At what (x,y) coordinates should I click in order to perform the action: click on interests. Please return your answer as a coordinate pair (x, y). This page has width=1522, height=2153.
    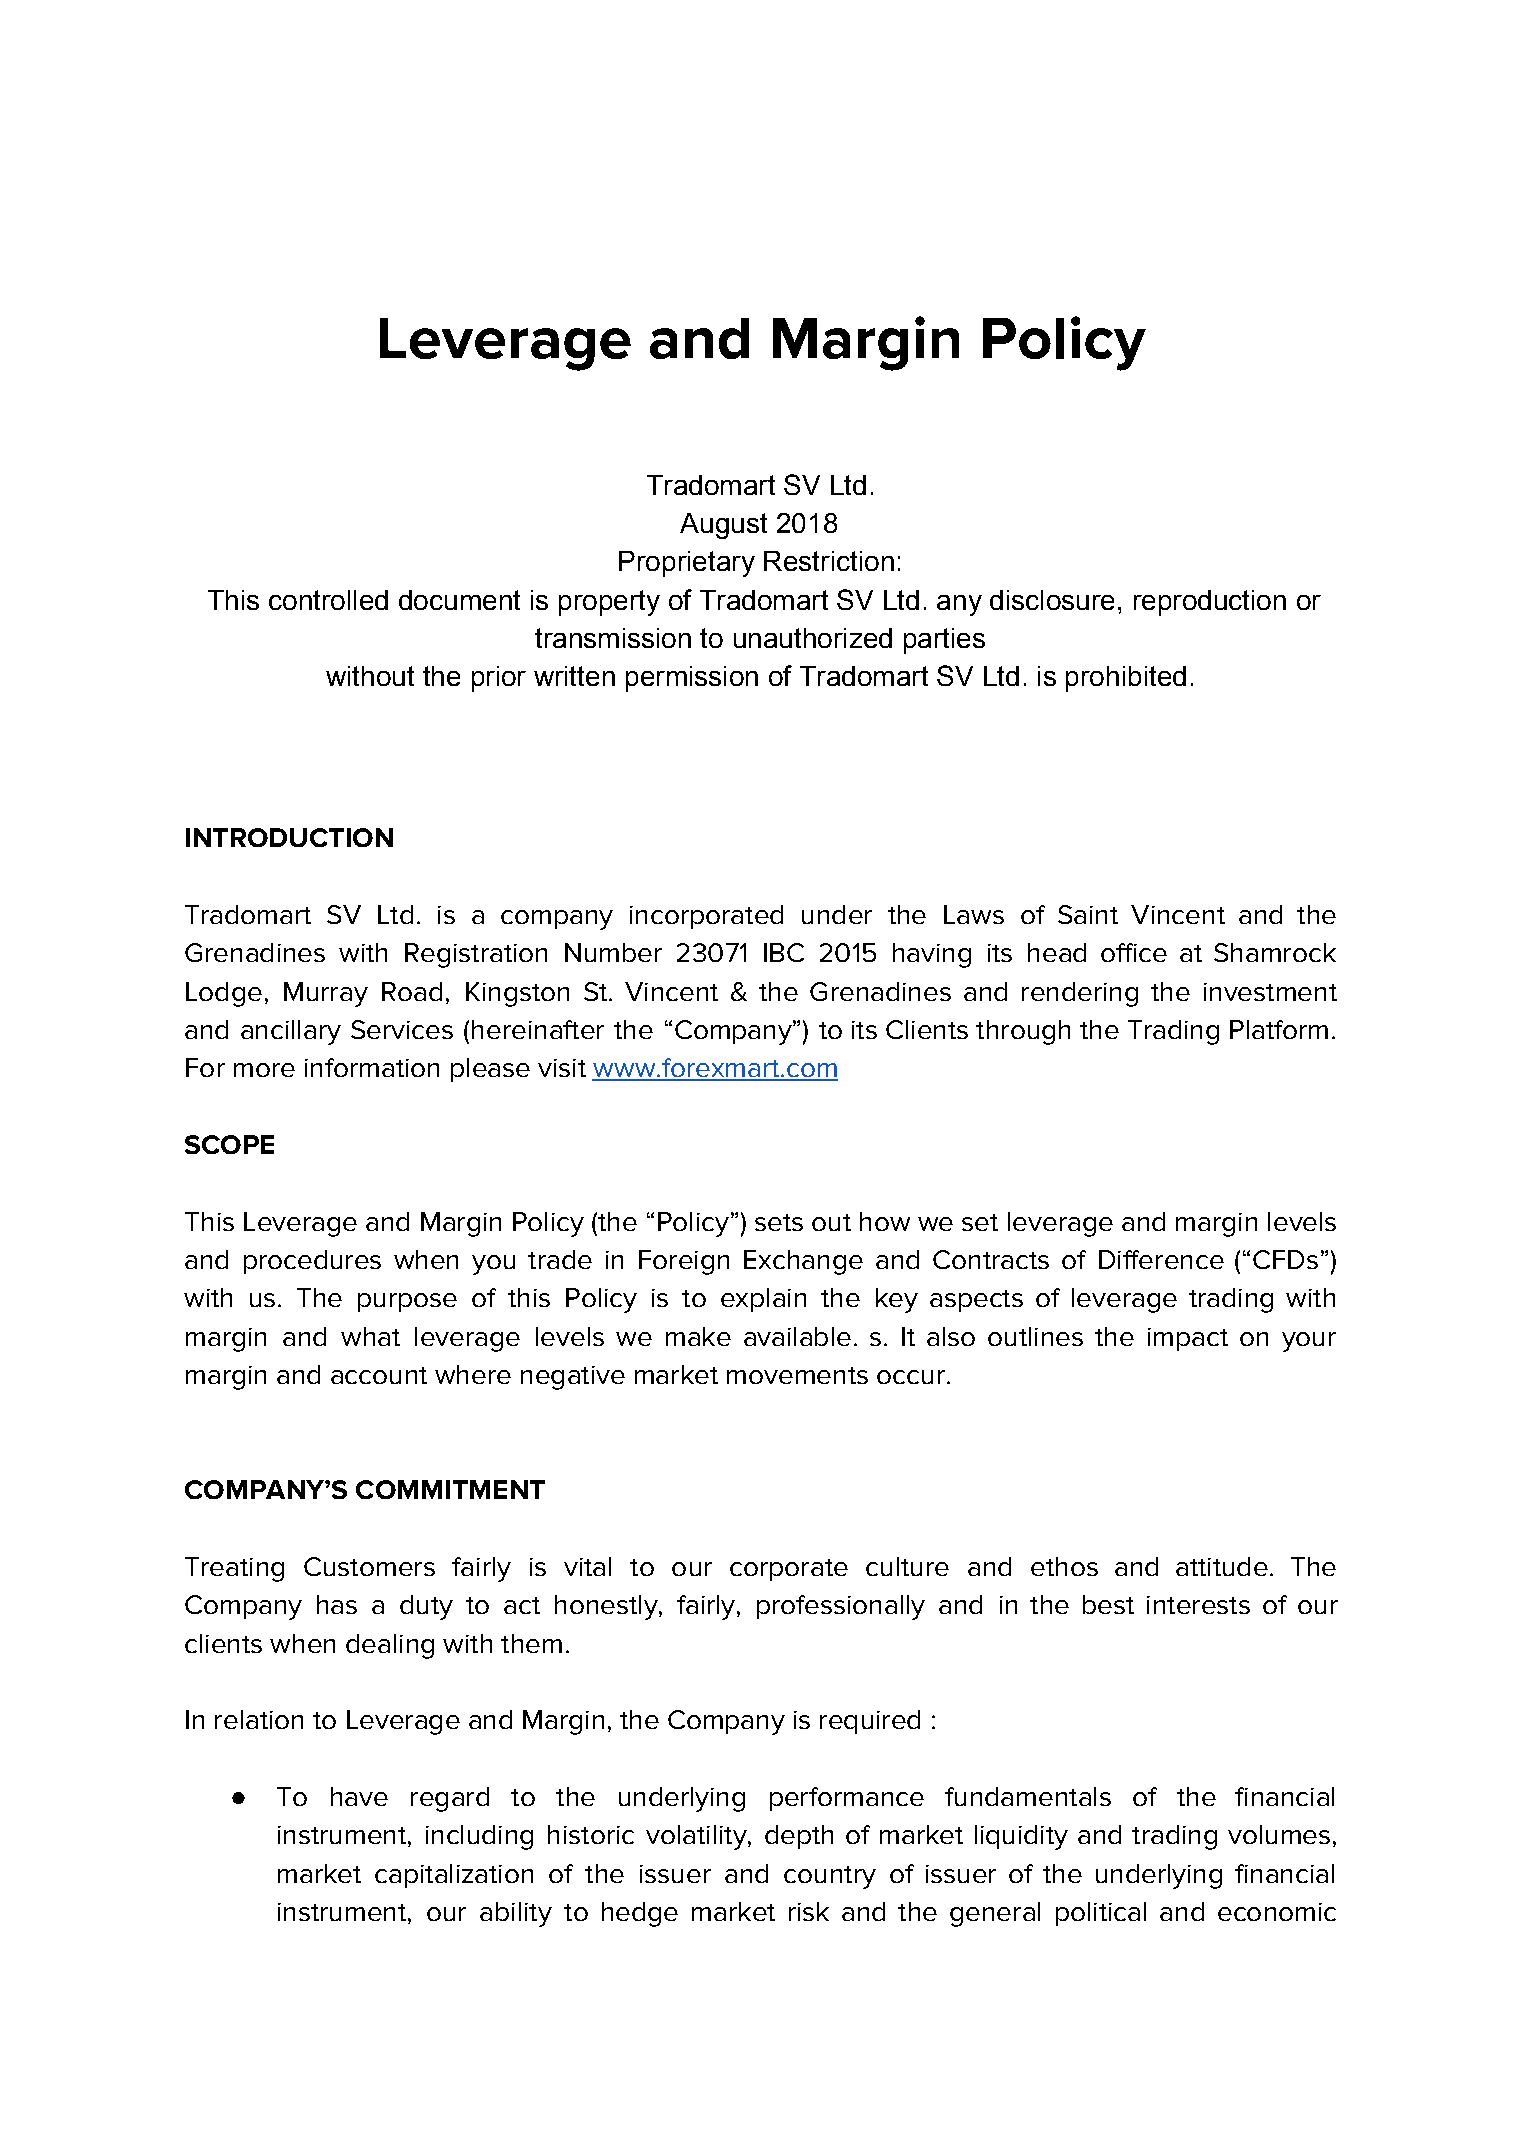
    Looking at the image, I should click on (1198, 1605).
